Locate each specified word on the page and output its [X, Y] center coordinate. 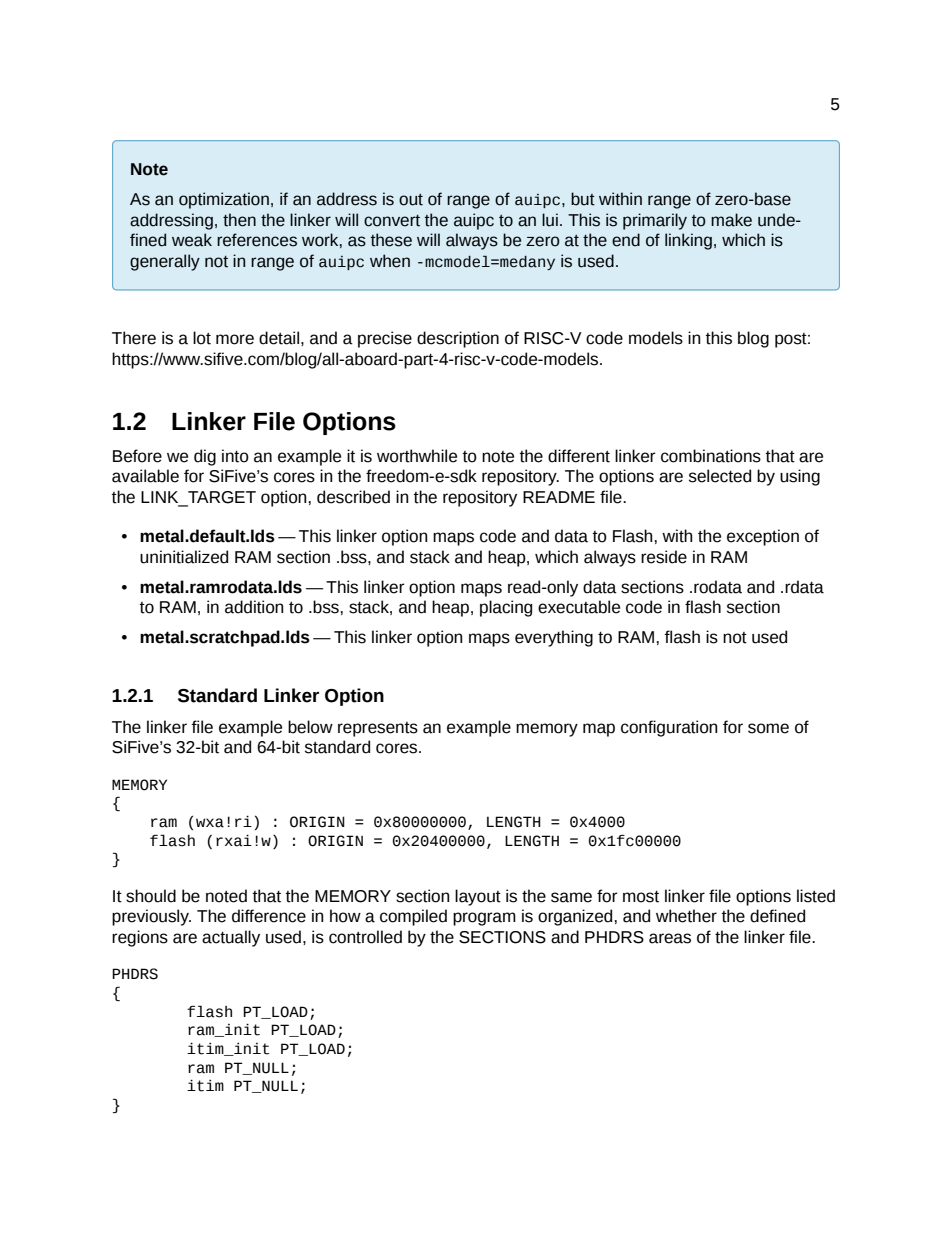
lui [550, 220]
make [731, 220]
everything [554, 638]
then [239, 220]
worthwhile [417, 456]
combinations [711, 456]
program [484, 919]
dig [205, 457]
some [768, 728]
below [310, 727]
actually [231, 938]
